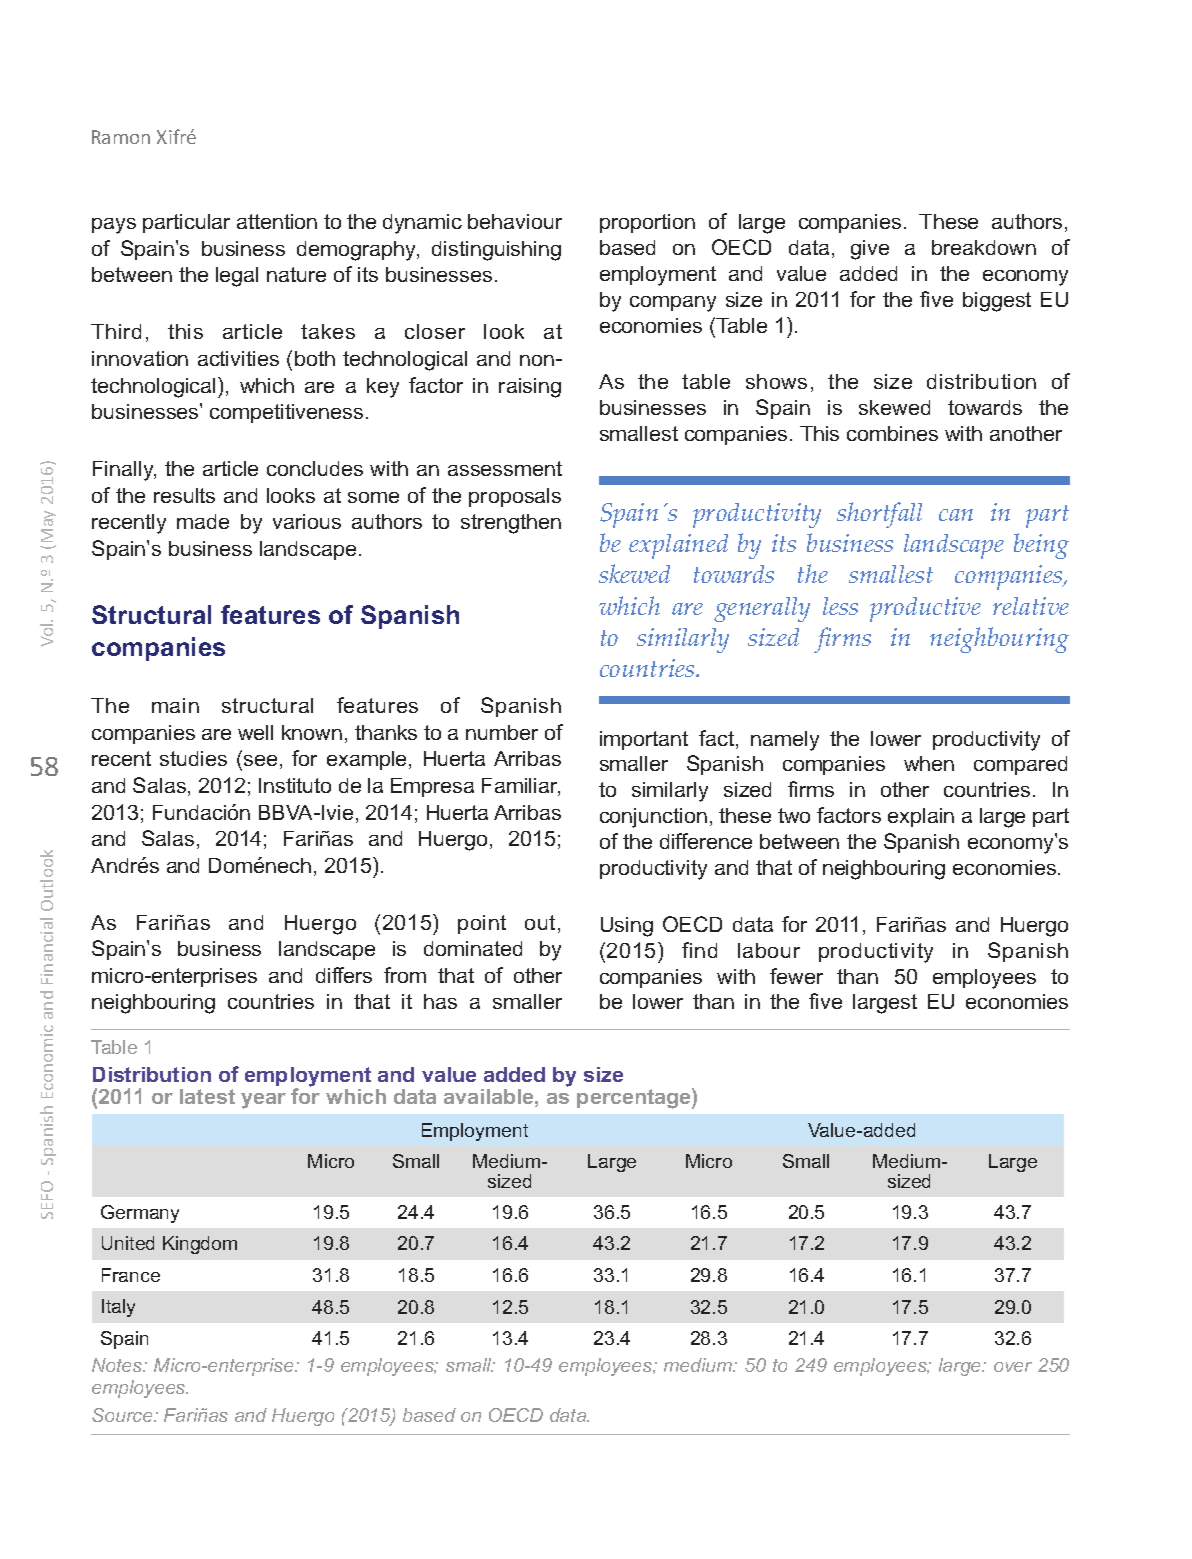 Image resolution: width=1192 pixels, height=1559 pixels. I want to click on important, so click(644, 740).
